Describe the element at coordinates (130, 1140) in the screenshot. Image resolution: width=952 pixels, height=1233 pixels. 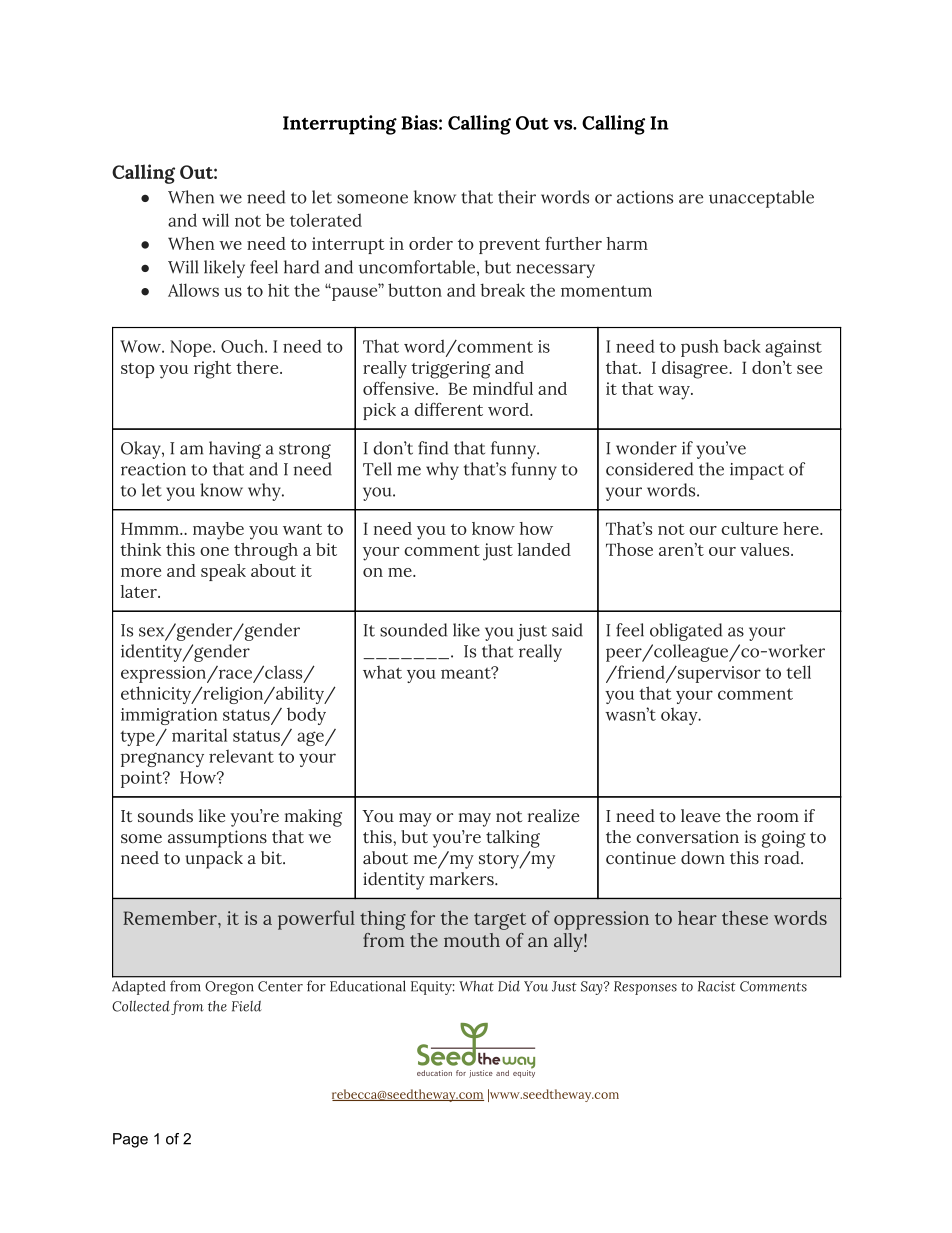
I see `Page` at that location.
